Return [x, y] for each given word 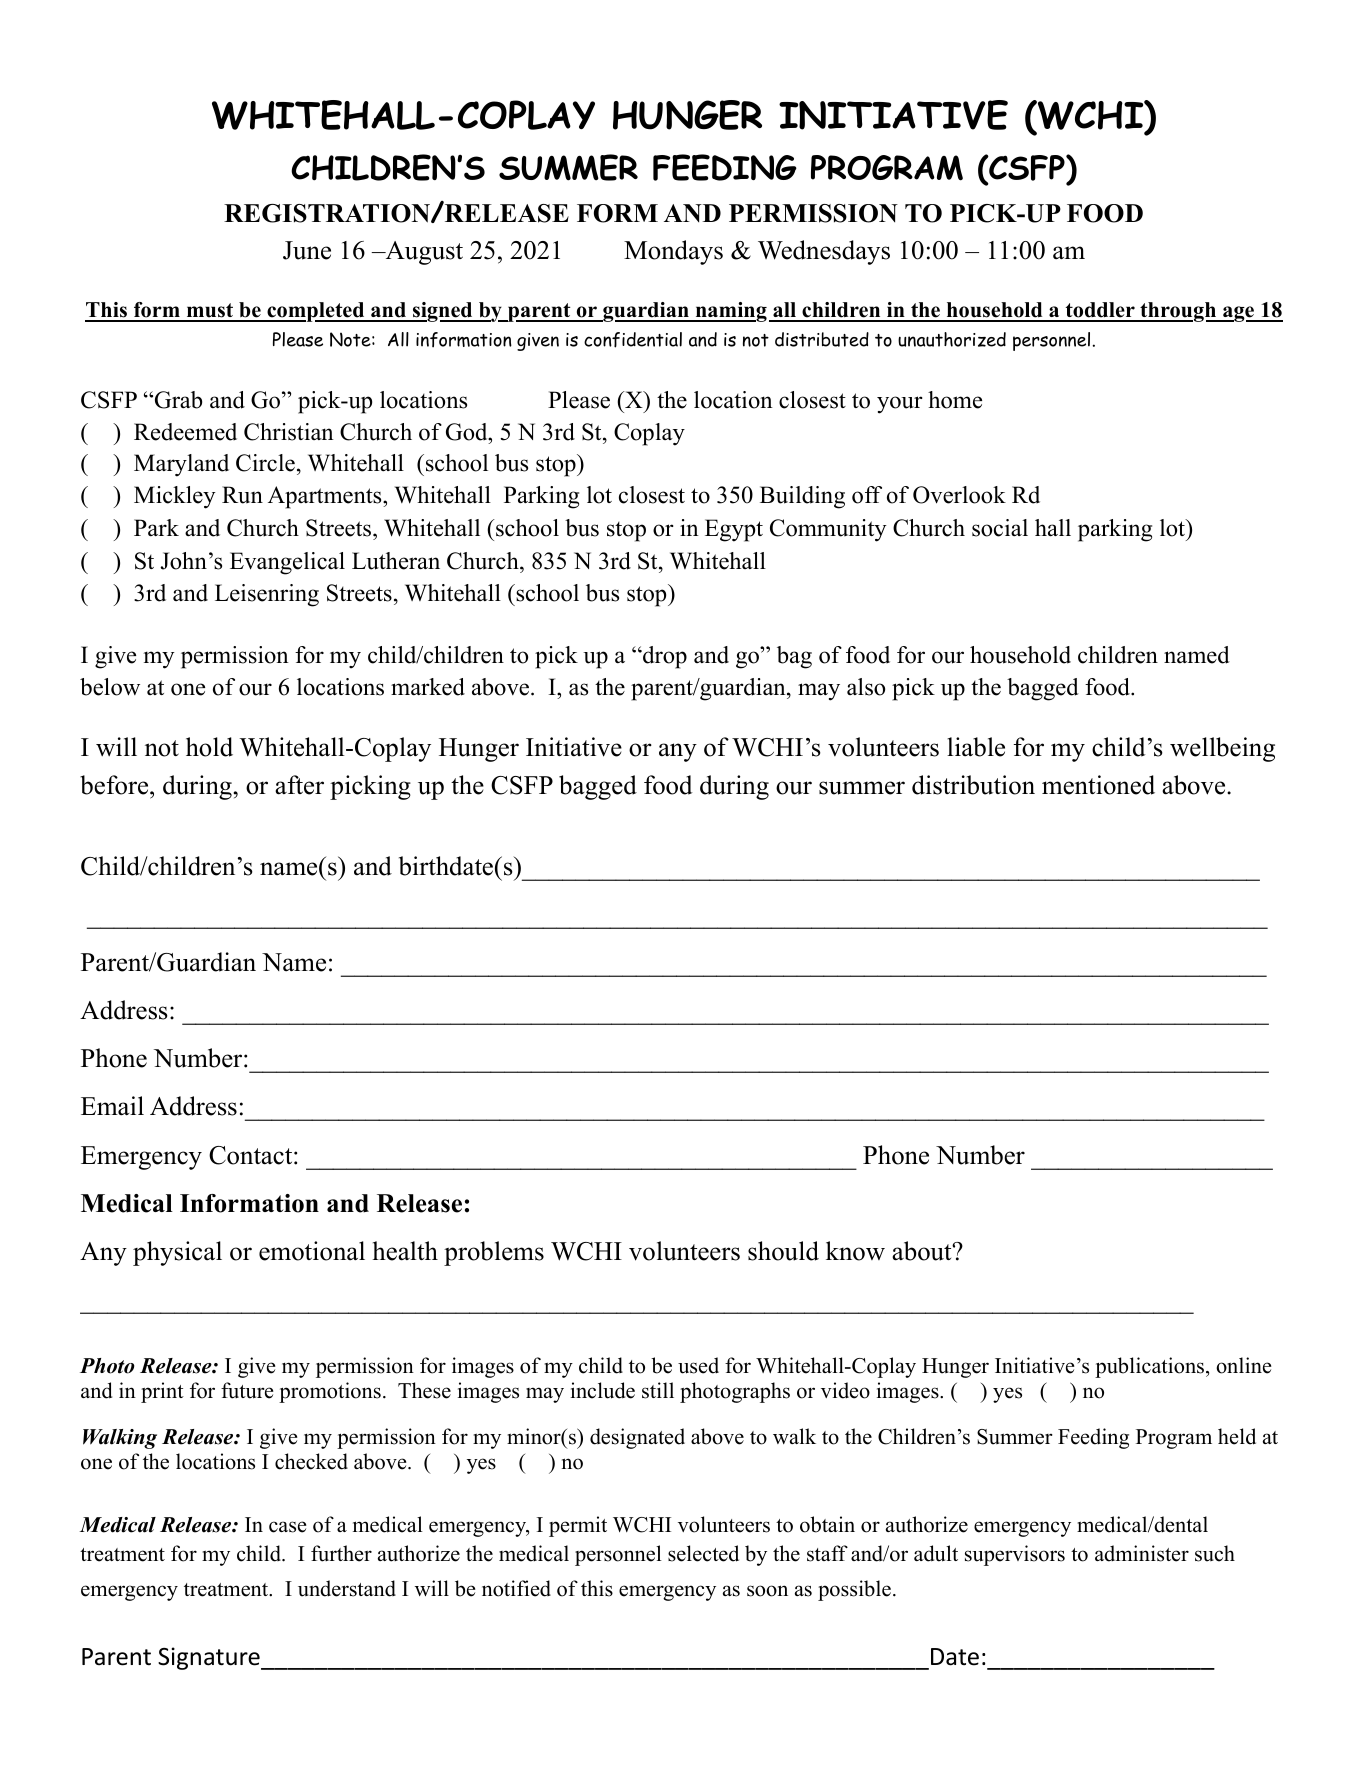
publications [1151, 1367]
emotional [312, 1251]
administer [1142, 1553]
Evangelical [287, 563]
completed [316, 312]
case [288, 1527]
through [1178, 312]
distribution [973, 785]
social [1000, 528]
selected [703, 1553]
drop [664, 657]
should [783, 1251]
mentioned [1098, 785]
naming [730, 312]
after [299, 785]
